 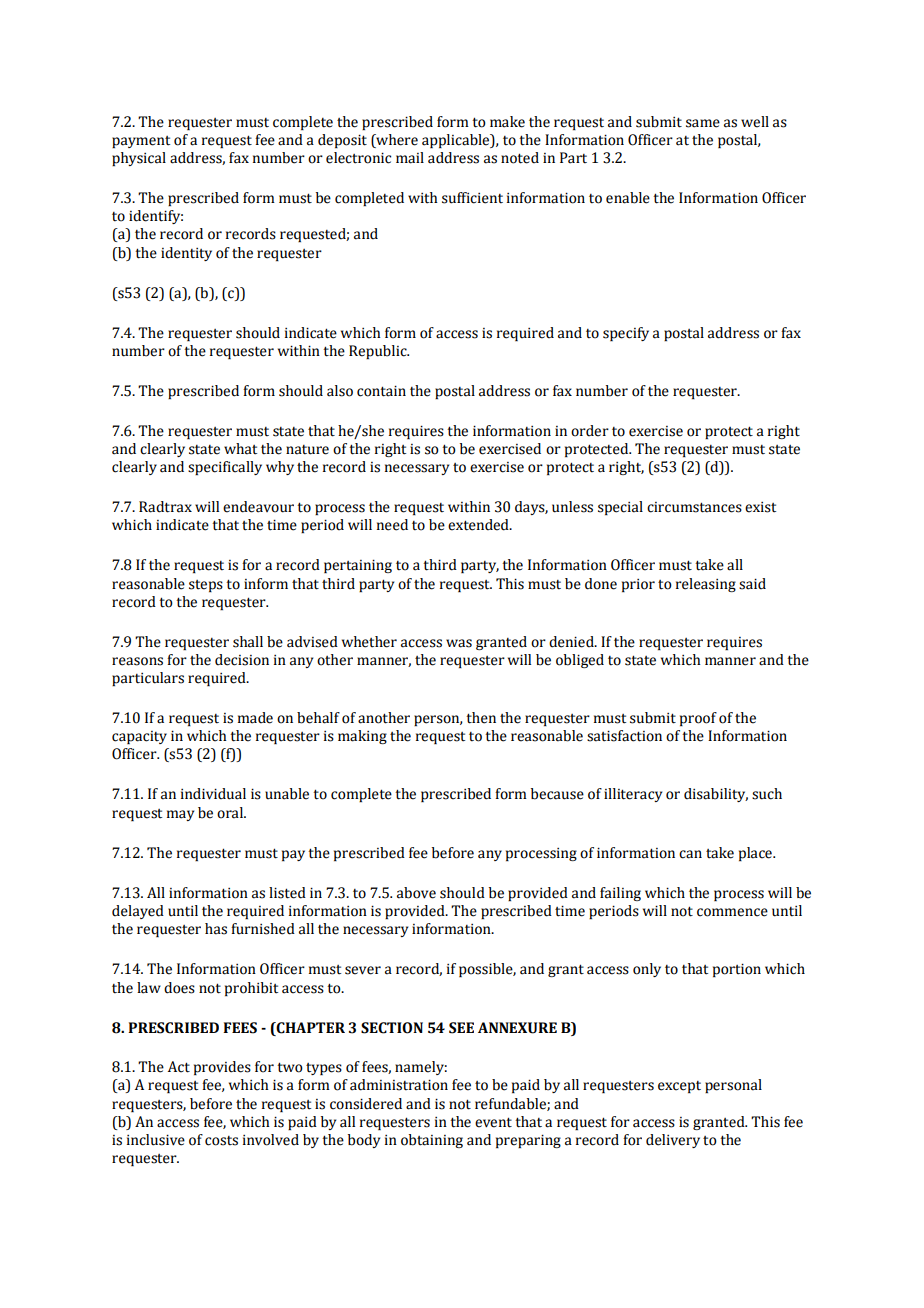 What do you see at coordinates (141, 142) in the screenshot?
I see `payment` at bounding box center [141, 142].
